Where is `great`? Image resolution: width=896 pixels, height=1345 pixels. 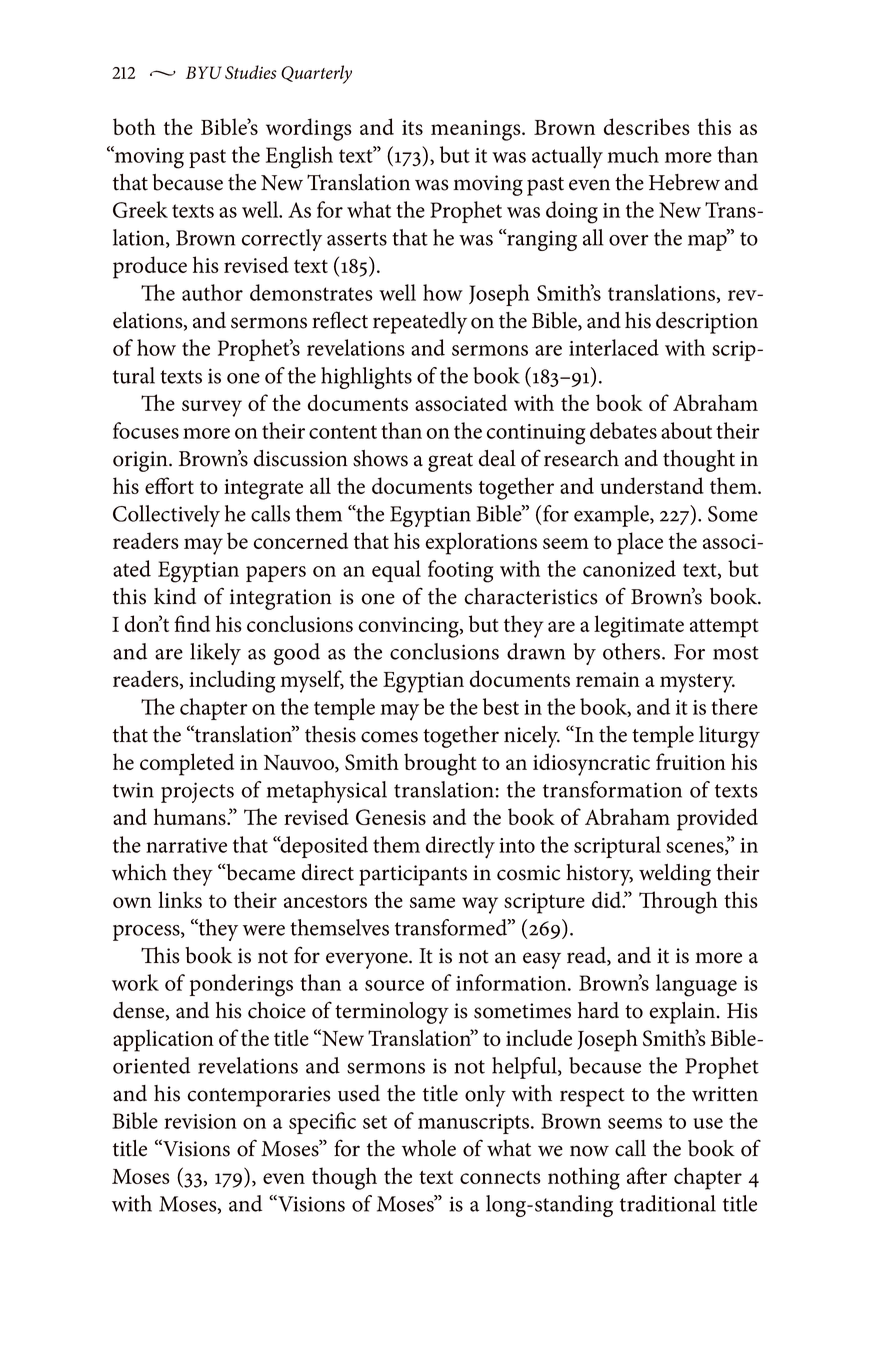
great is located at coordinates (450, 462).
